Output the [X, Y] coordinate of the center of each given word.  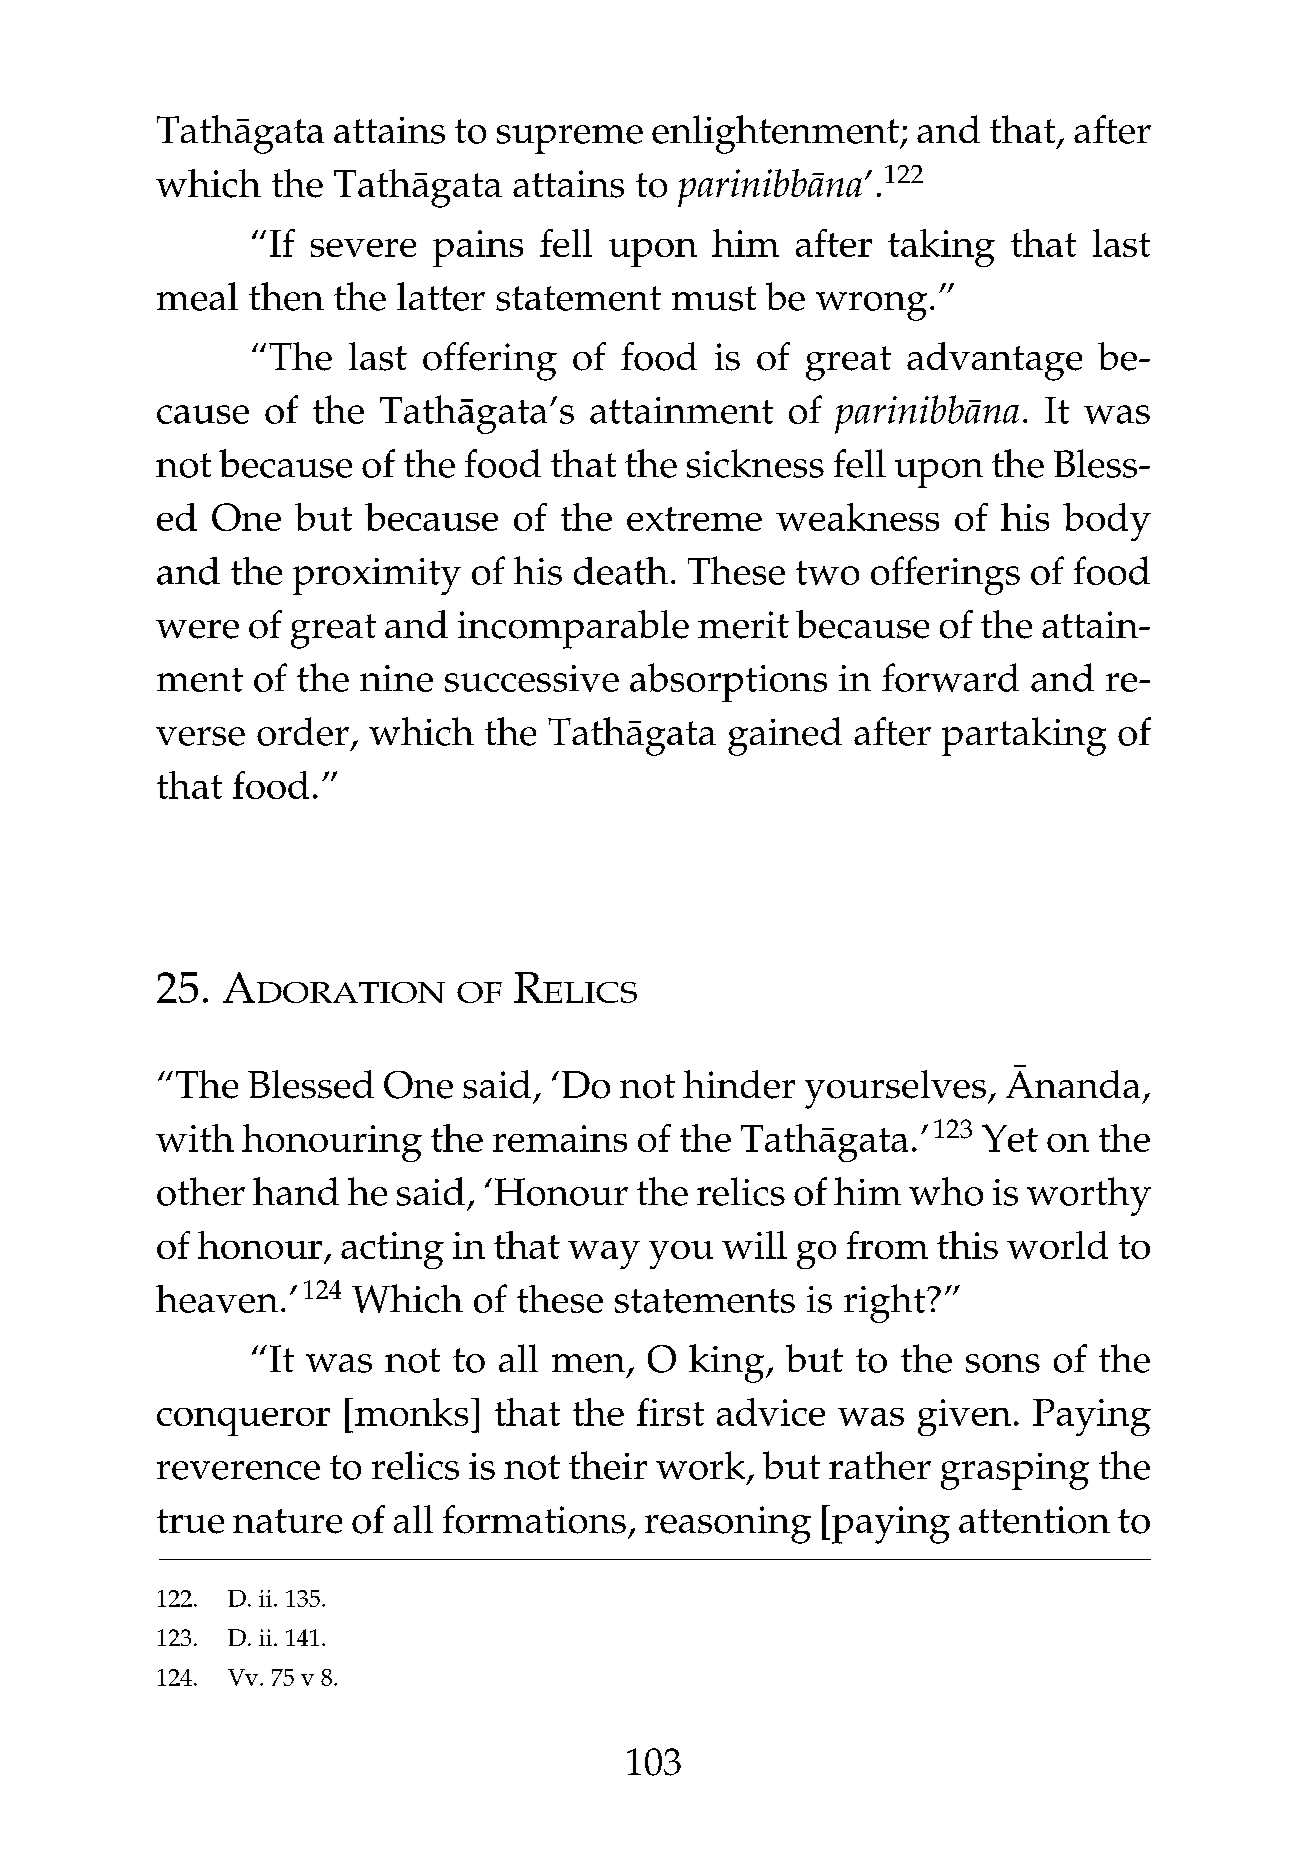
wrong [871, 306]
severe [363, 248]
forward [950, 677]
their [608, 1465]
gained [785, 736]
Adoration [334, 987]
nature [287, 1521]
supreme [570, 139]
